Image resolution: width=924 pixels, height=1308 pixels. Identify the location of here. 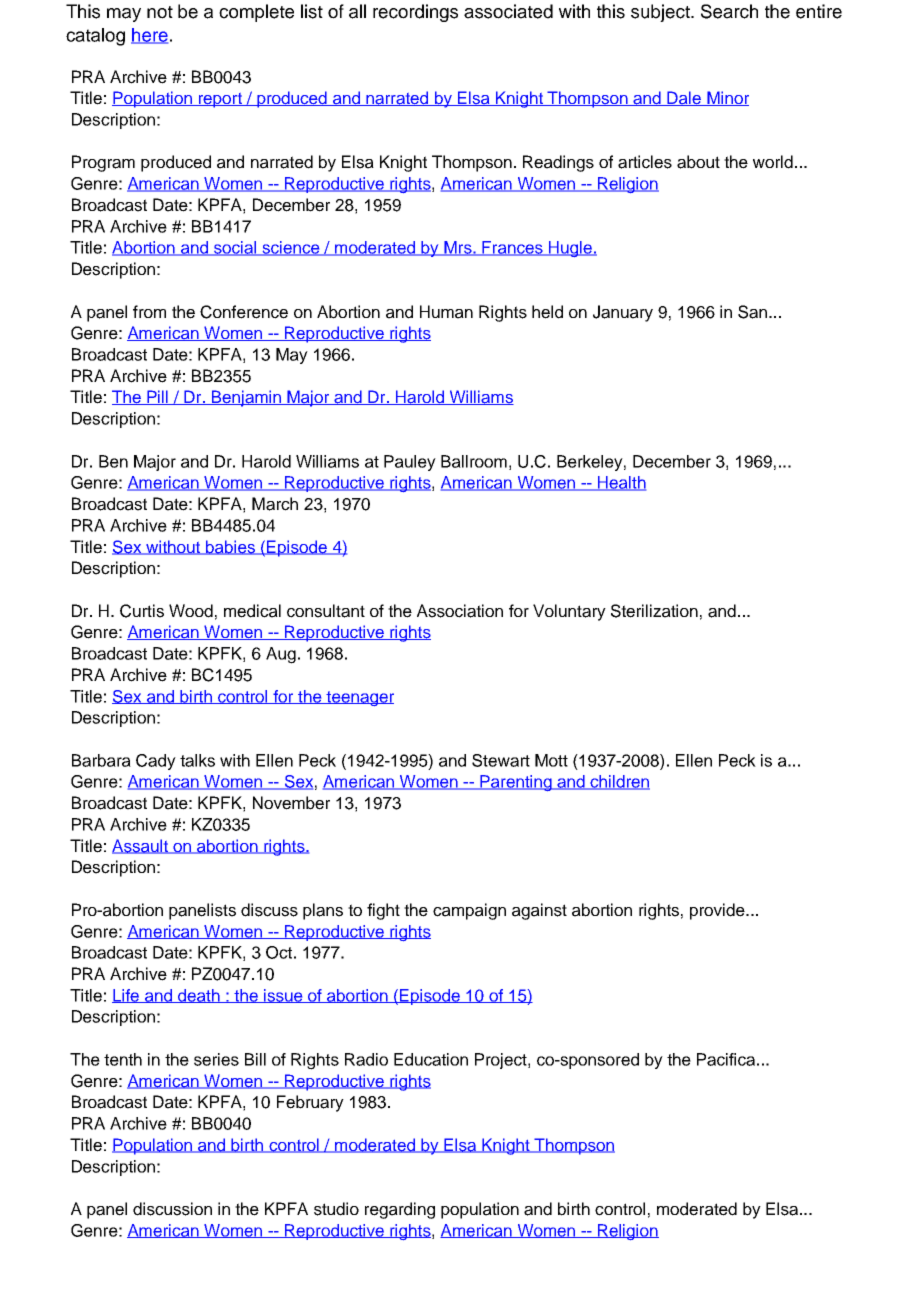
(149, 36).
